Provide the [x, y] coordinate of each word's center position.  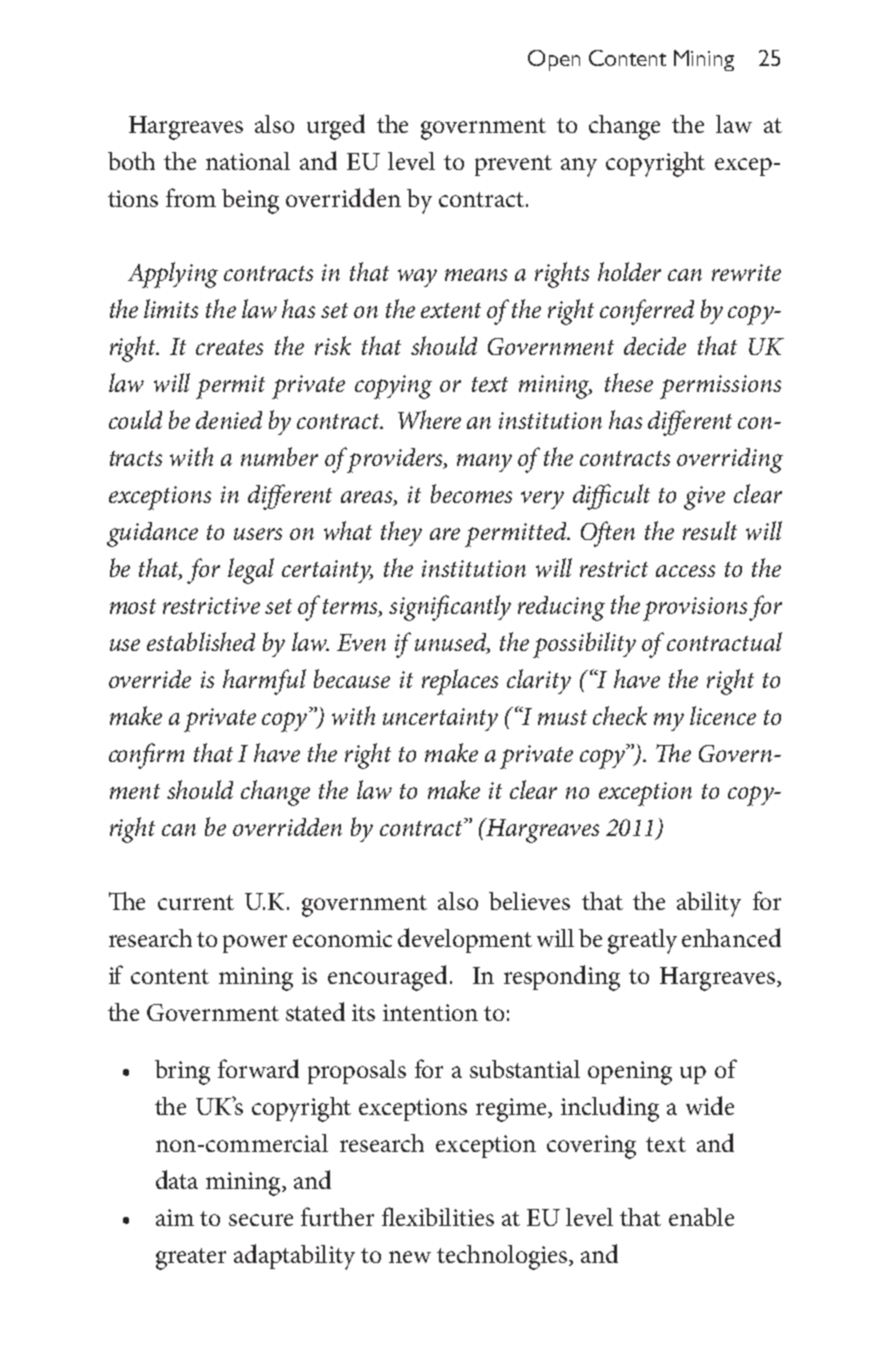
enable [701, 1217]
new [410, 1257]
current [196, 902]
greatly [642, 941]
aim [175, 1217]
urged [336, 127]
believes [529, 901]
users [258, 534]
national [248, 161]
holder [629, 271]
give [704, 498]
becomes [471, 493]
